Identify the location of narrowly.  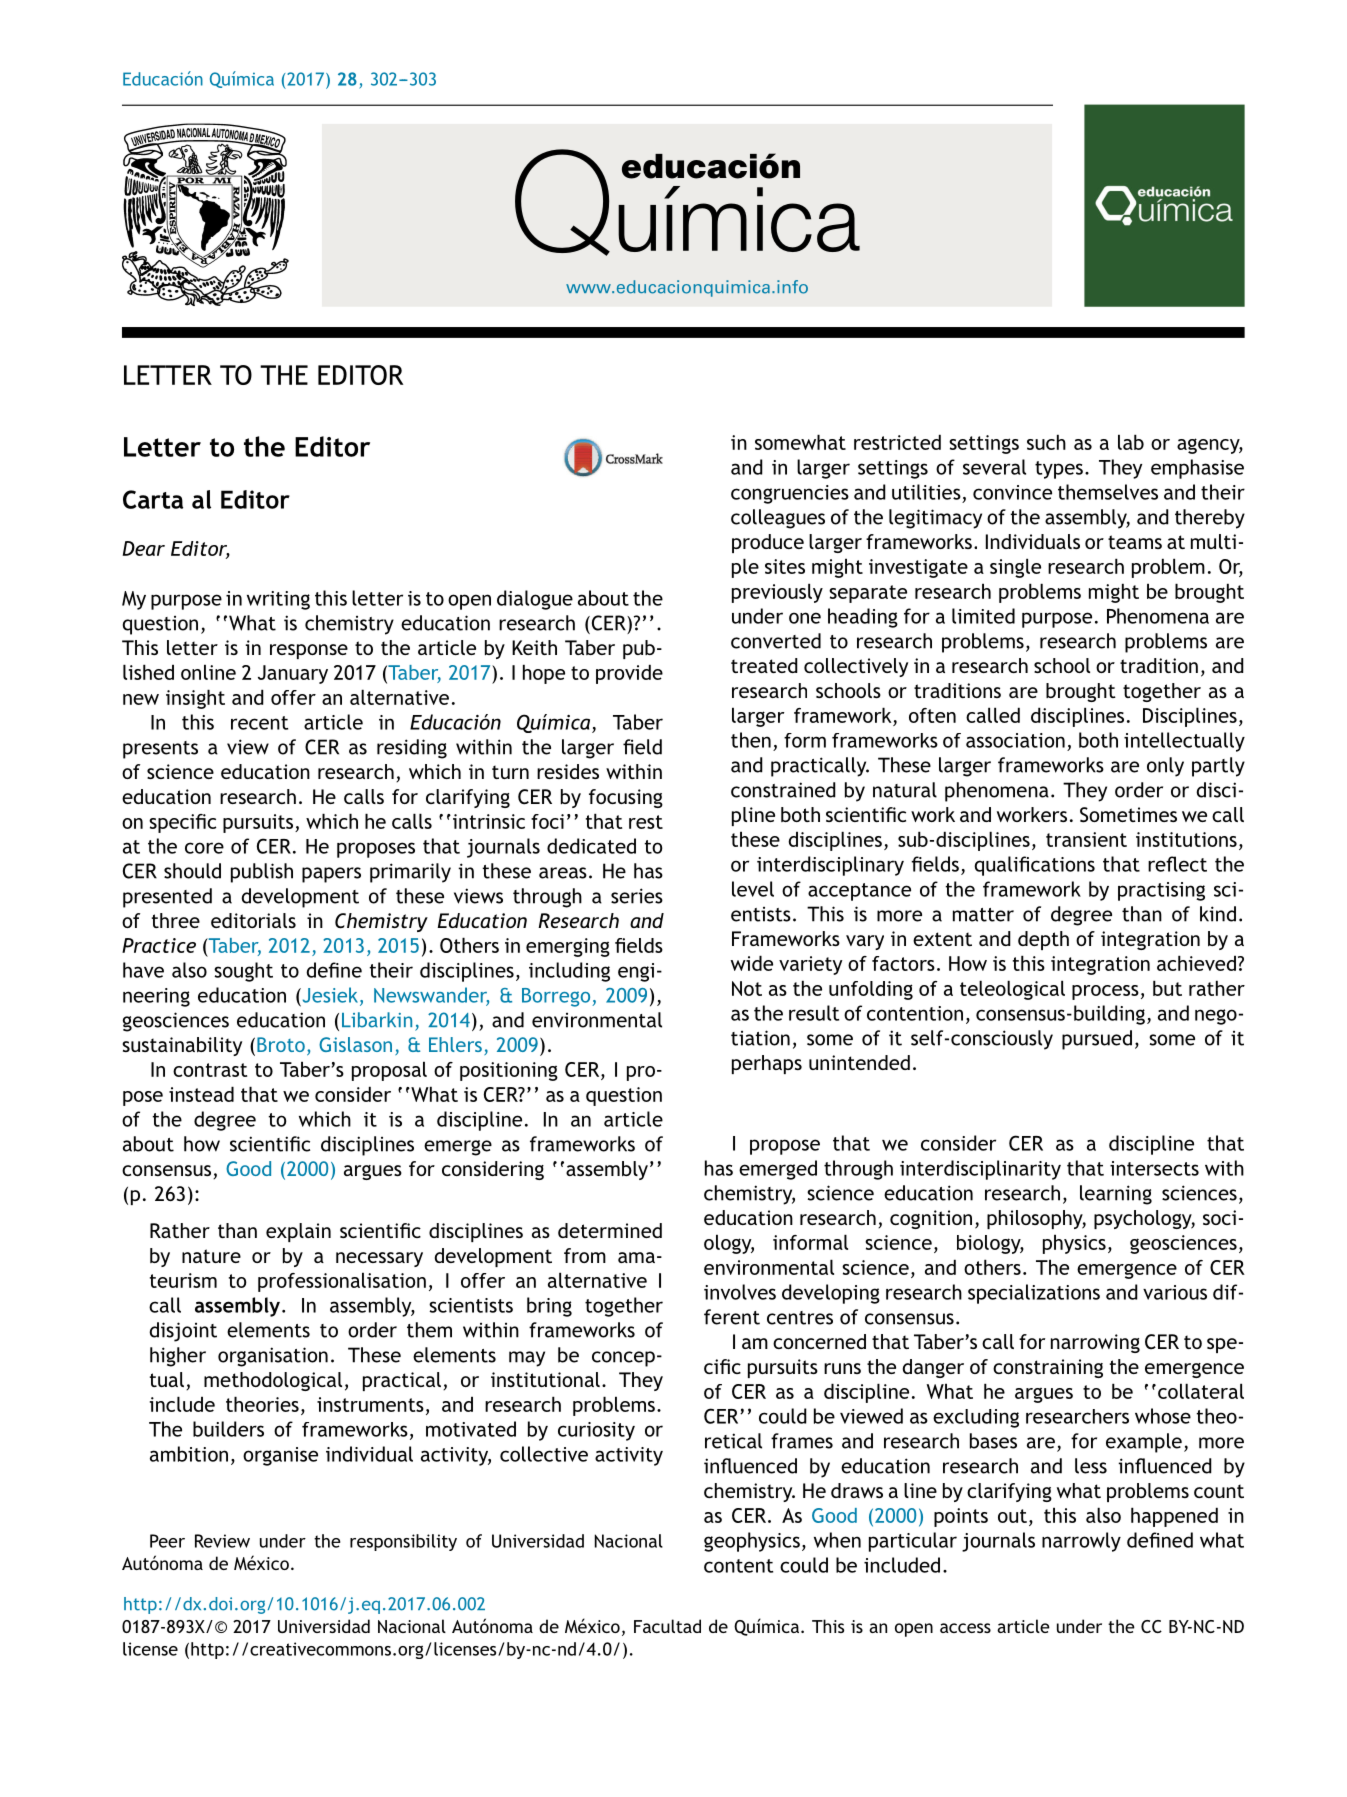
(1081, 1542).
